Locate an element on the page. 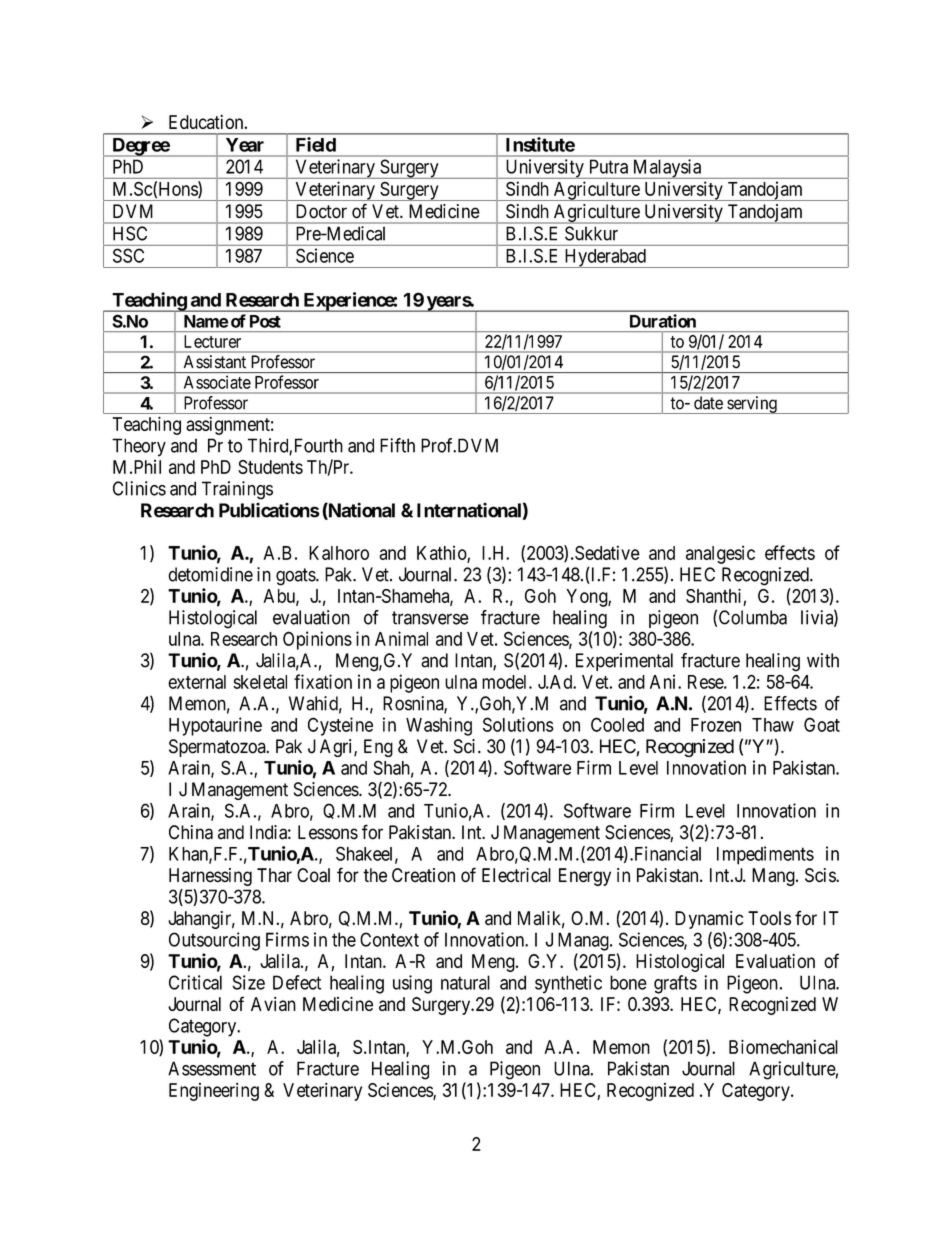 The width and height of the page is (952, 1233). serving is located at coordinates (752, 405).
